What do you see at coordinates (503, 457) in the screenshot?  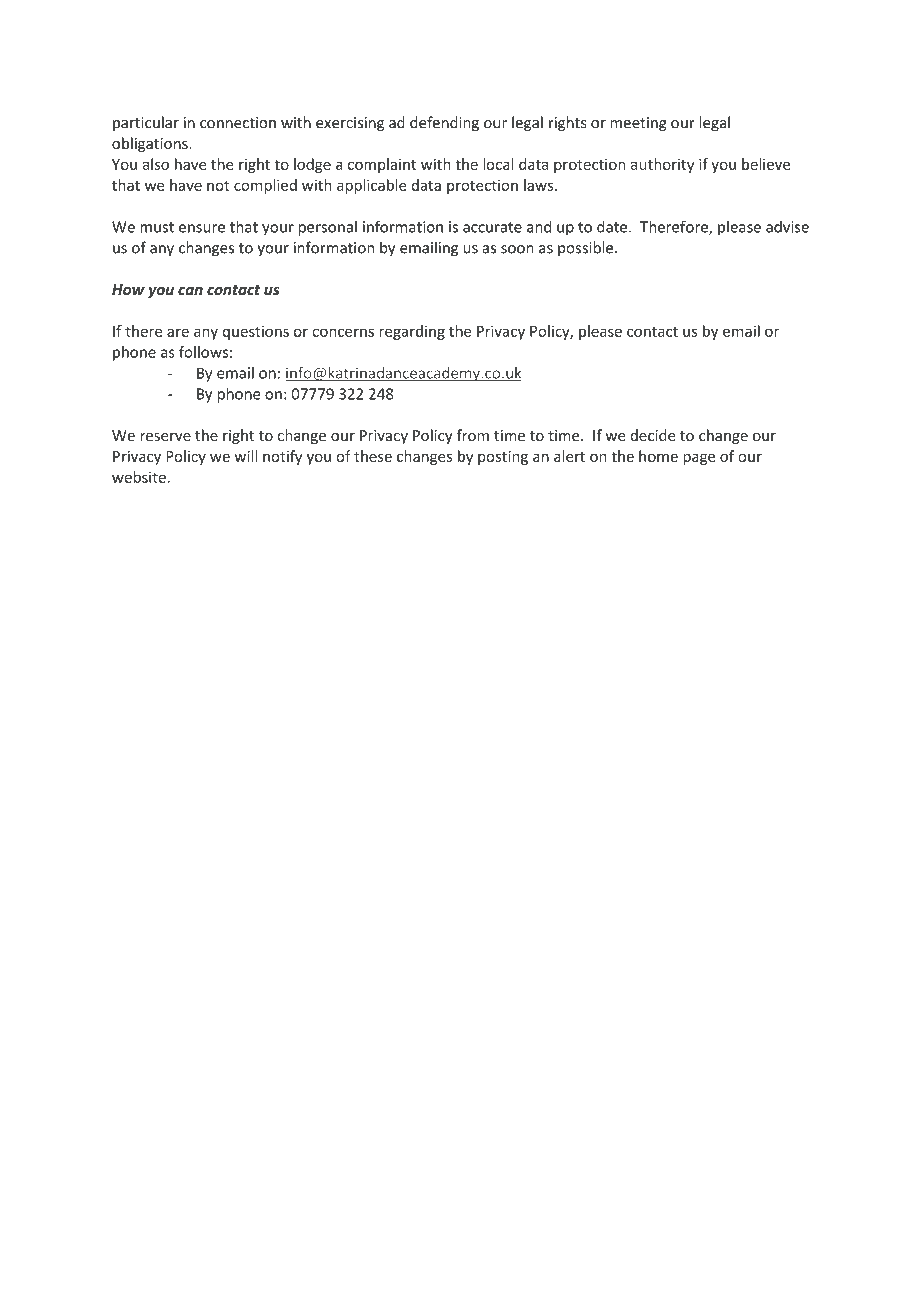 I see `posting` at bounding box center [503, 457].
